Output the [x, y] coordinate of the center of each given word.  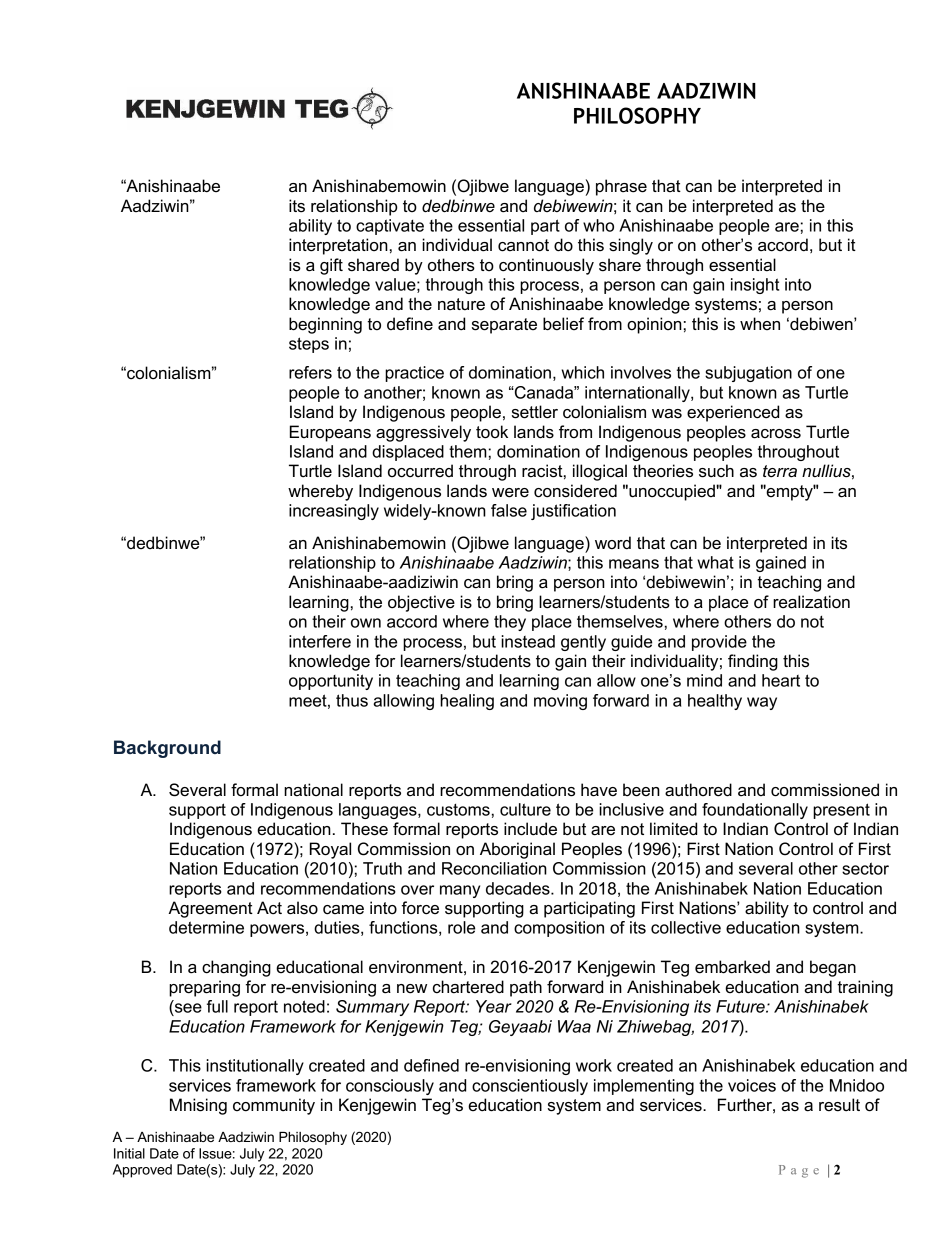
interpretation [338, 246]
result [839, 1105]
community [274, 1106]
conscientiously [530, 1087]
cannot [523, 245]
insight [755, 286]
